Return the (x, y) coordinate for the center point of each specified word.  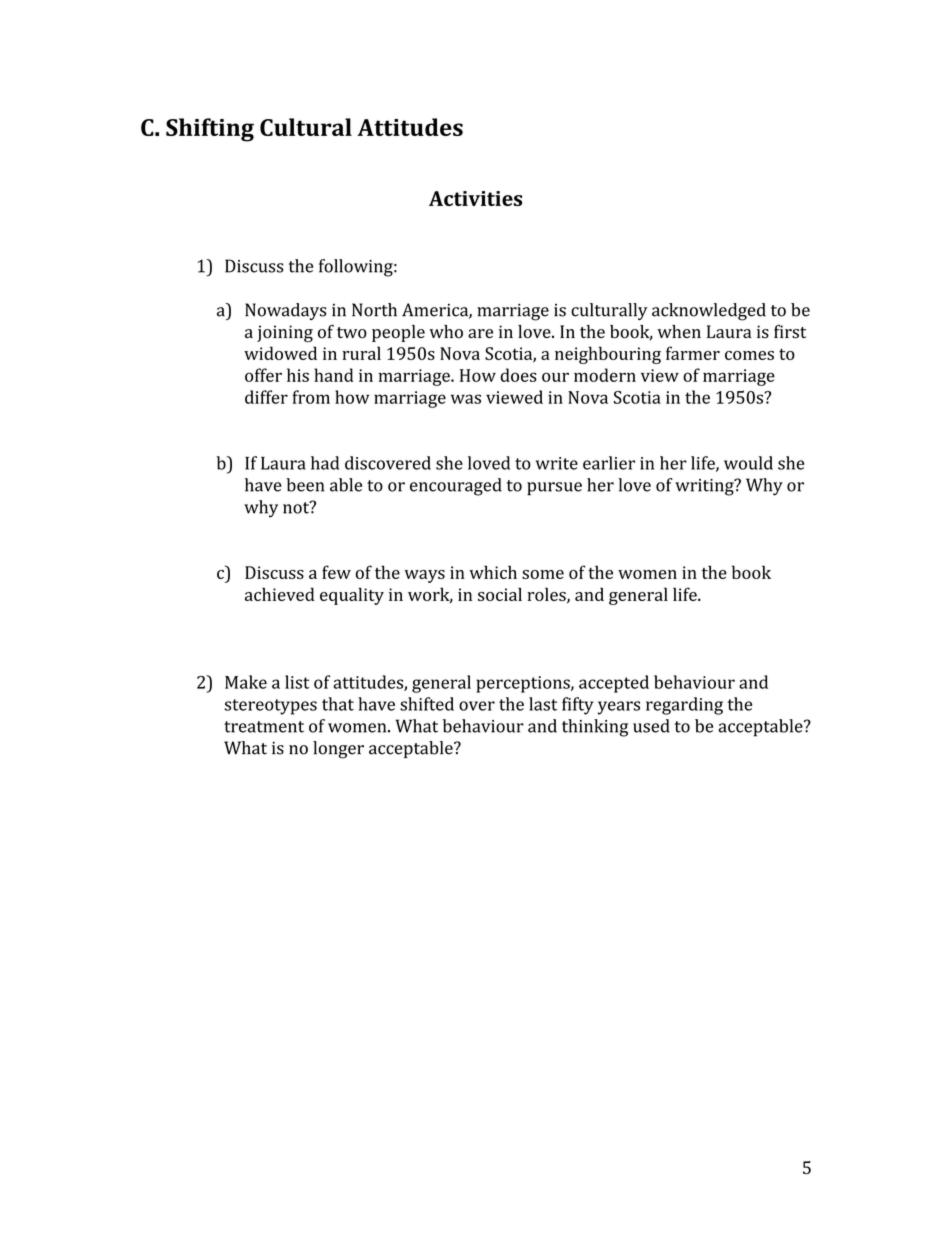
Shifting (210, 130)
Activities (475, 198)
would (748, 463)
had (325, 463)
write (557, 463)
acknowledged (709, 312)
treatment (264, 727)
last (543, 704)
